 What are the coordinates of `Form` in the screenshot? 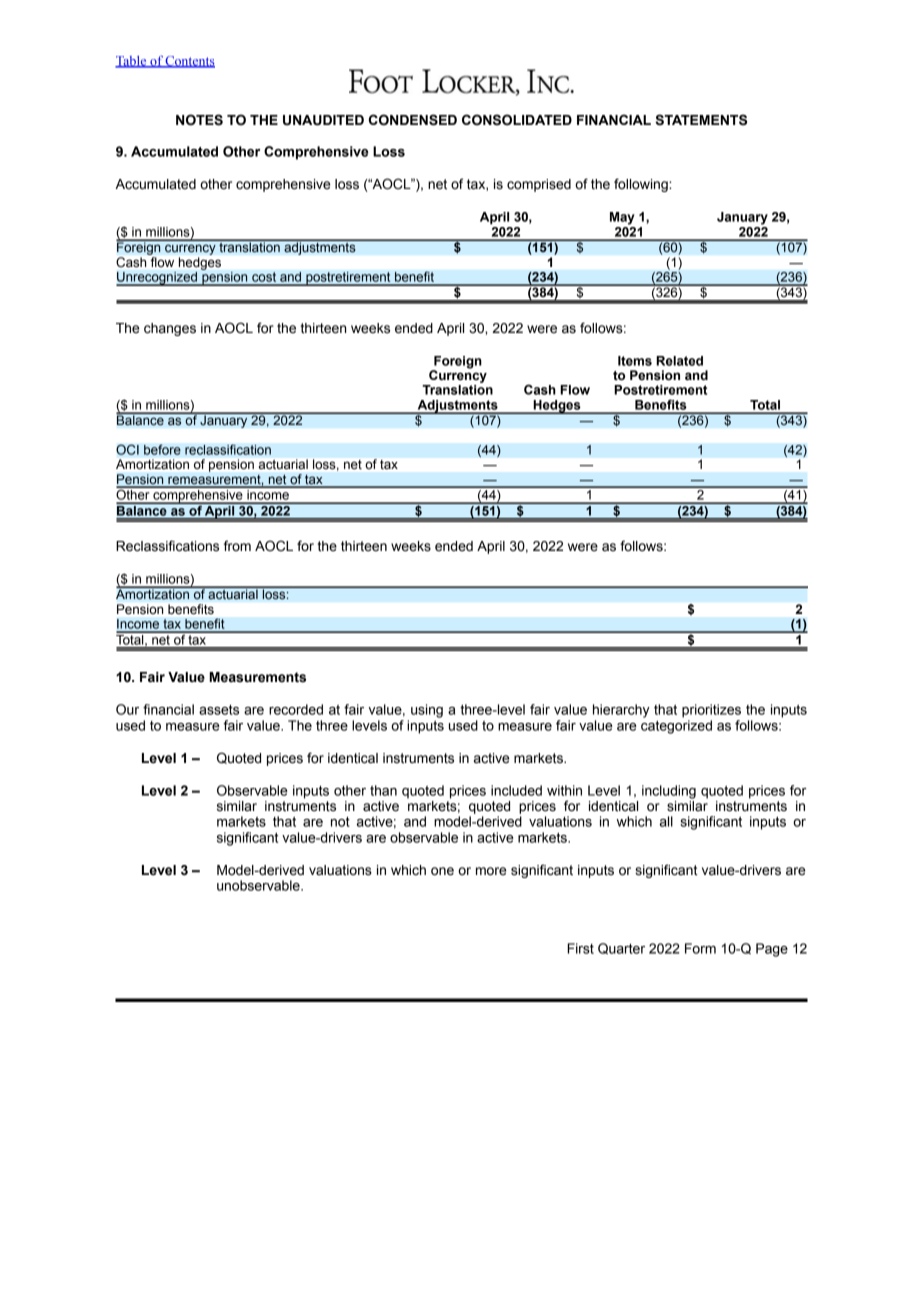 It's located at (700, 948).
